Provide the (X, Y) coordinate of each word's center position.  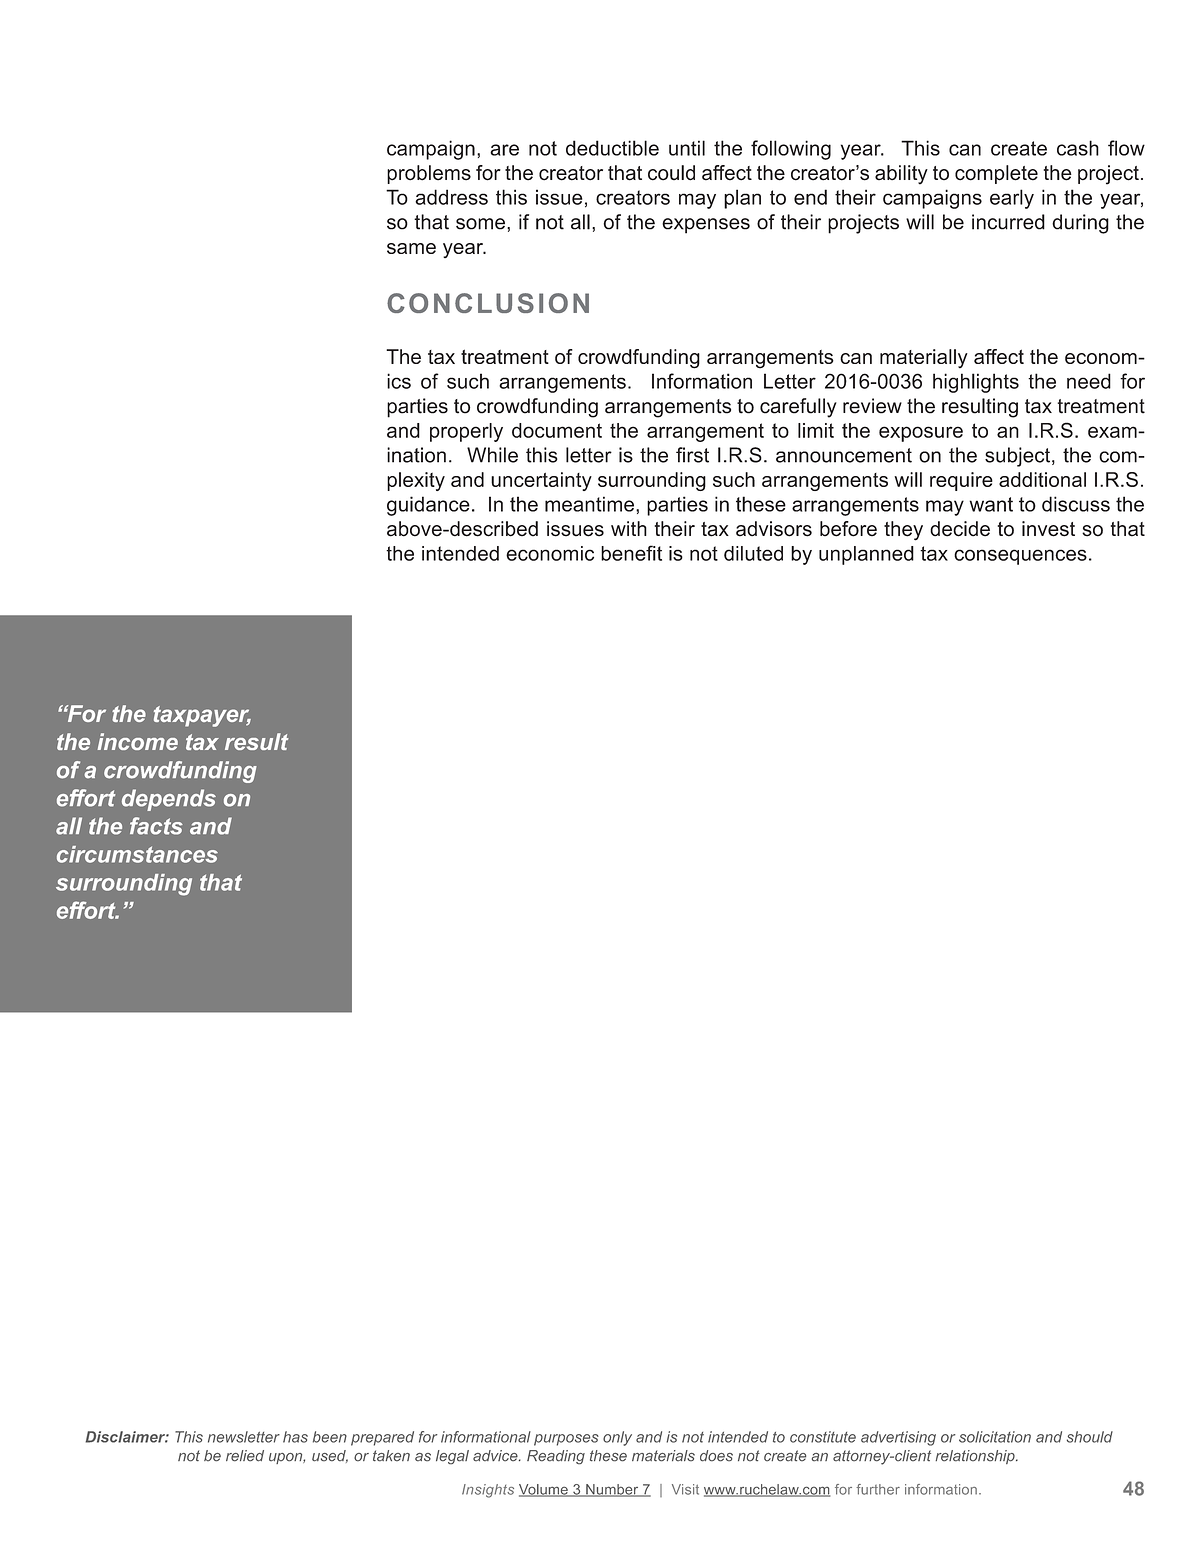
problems (429, 174)
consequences (1020, 557)
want (991, 504)
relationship (976, 1457)
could (671, 173)
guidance (428, 506)
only (617, 1438)
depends (169, 800)
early (1012, 199)
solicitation (995, 1437)
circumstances (137, 854)
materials (663, 1456)
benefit (631, 553)
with (629, 528)
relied (245, 1456)
